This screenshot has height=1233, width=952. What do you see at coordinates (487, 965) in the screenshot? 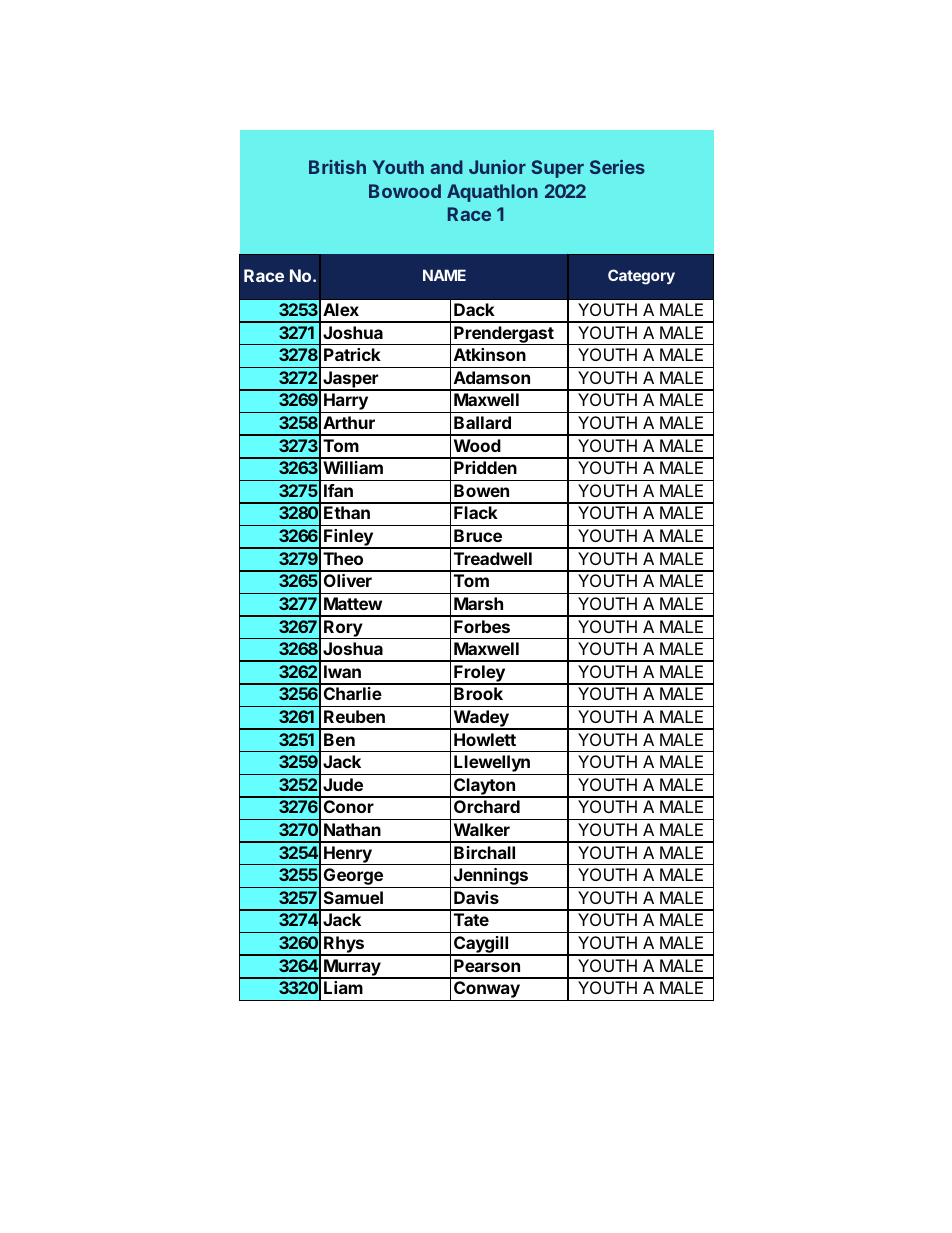
I see `Pearson` at bounding box center [487, 965].
